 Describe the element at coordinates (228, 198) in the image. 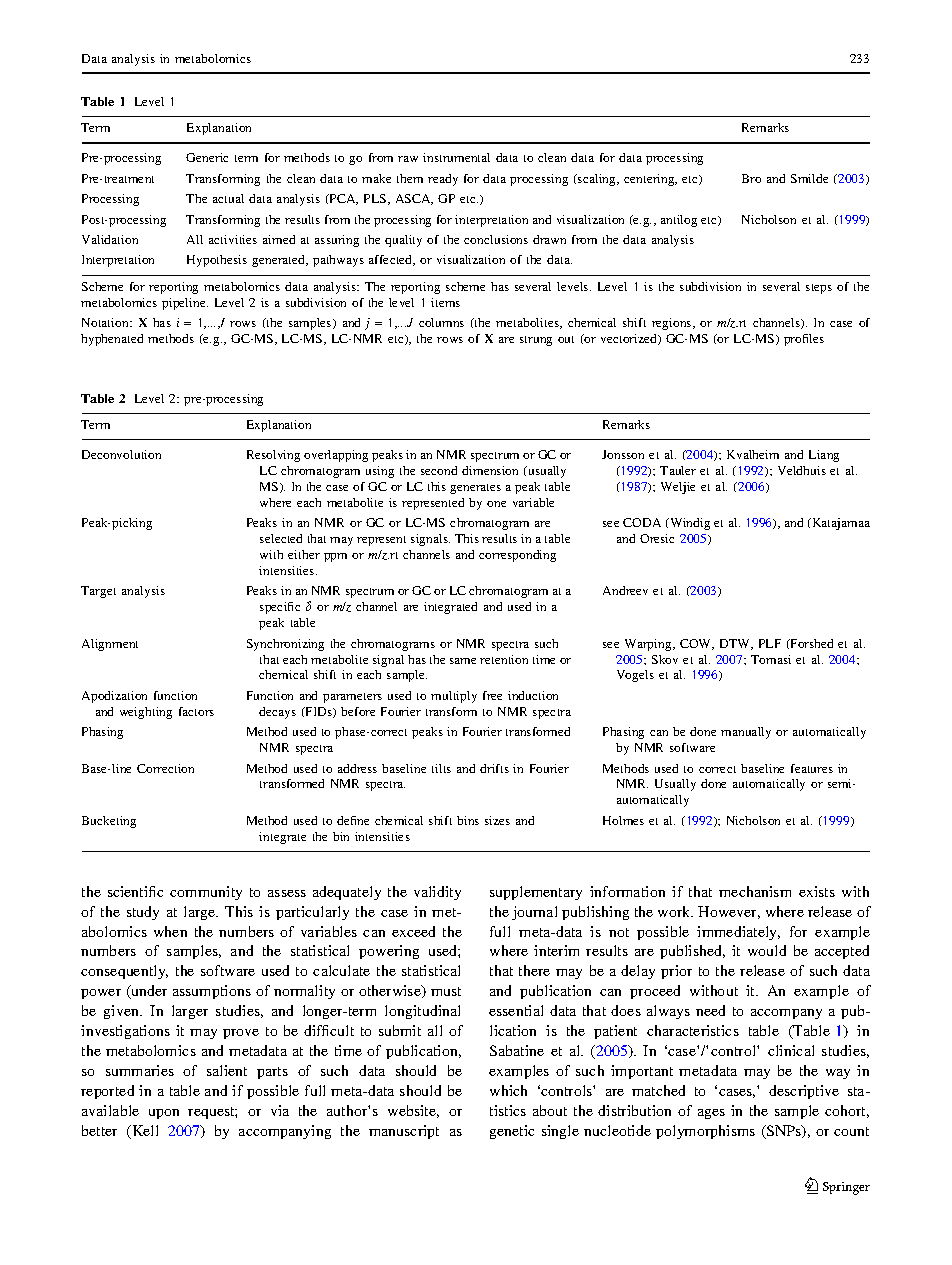

I see `actual` at that location.
